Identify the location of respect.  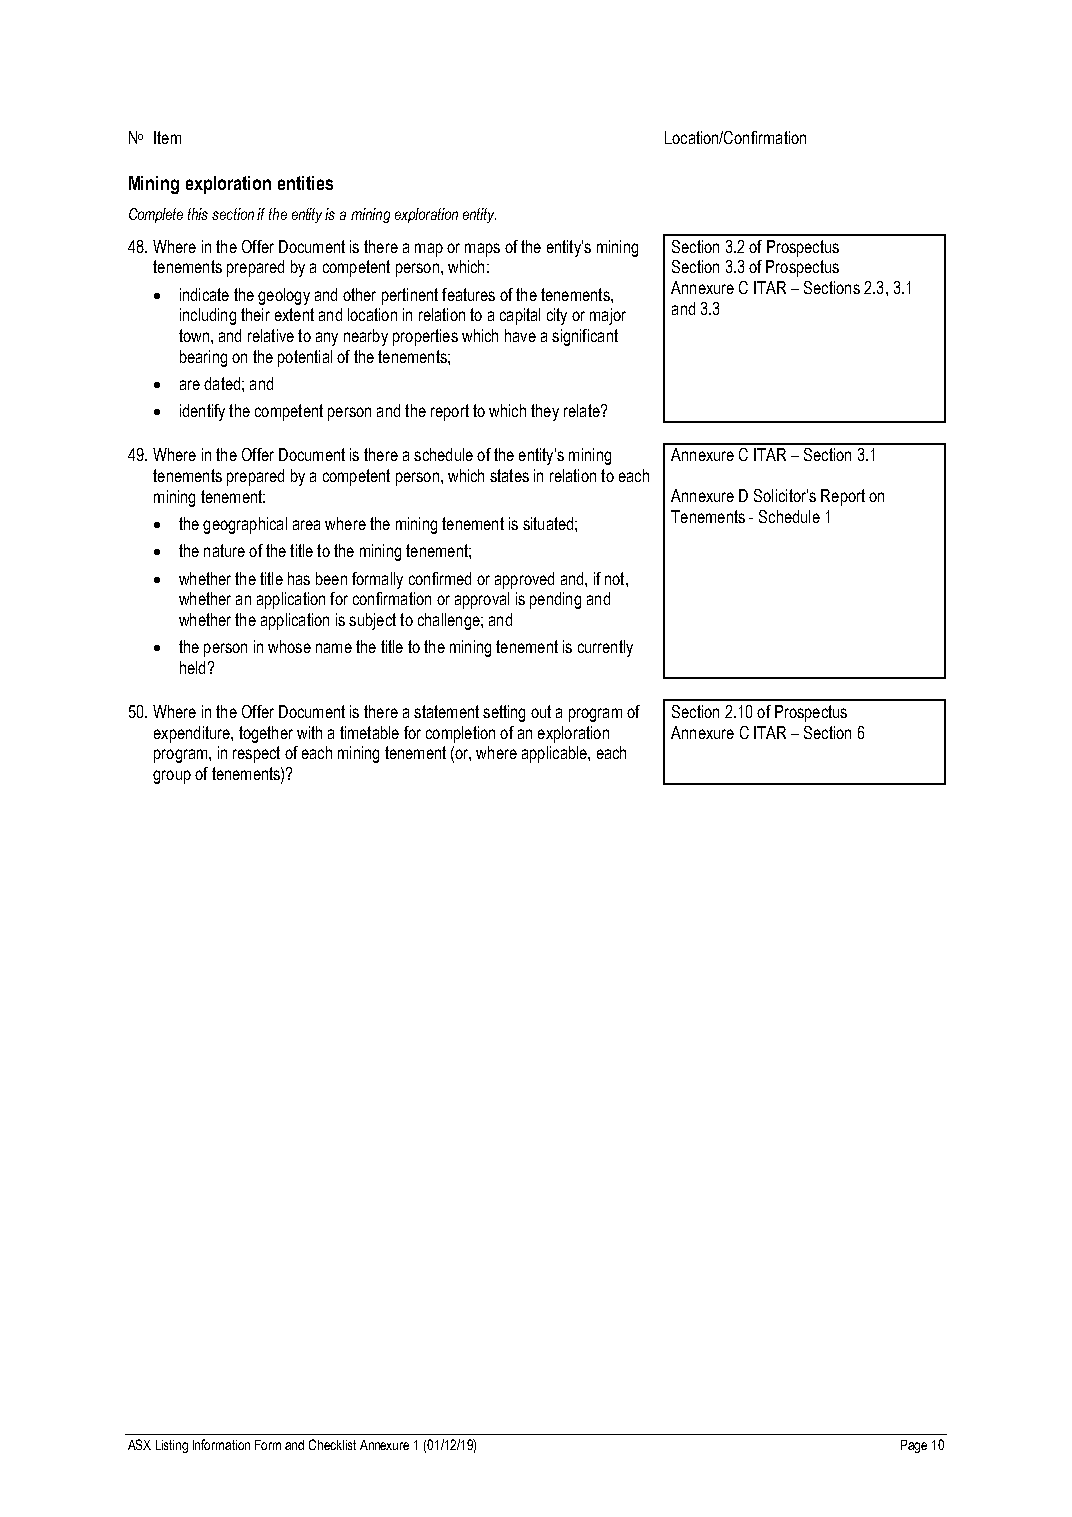
(256, 754).
